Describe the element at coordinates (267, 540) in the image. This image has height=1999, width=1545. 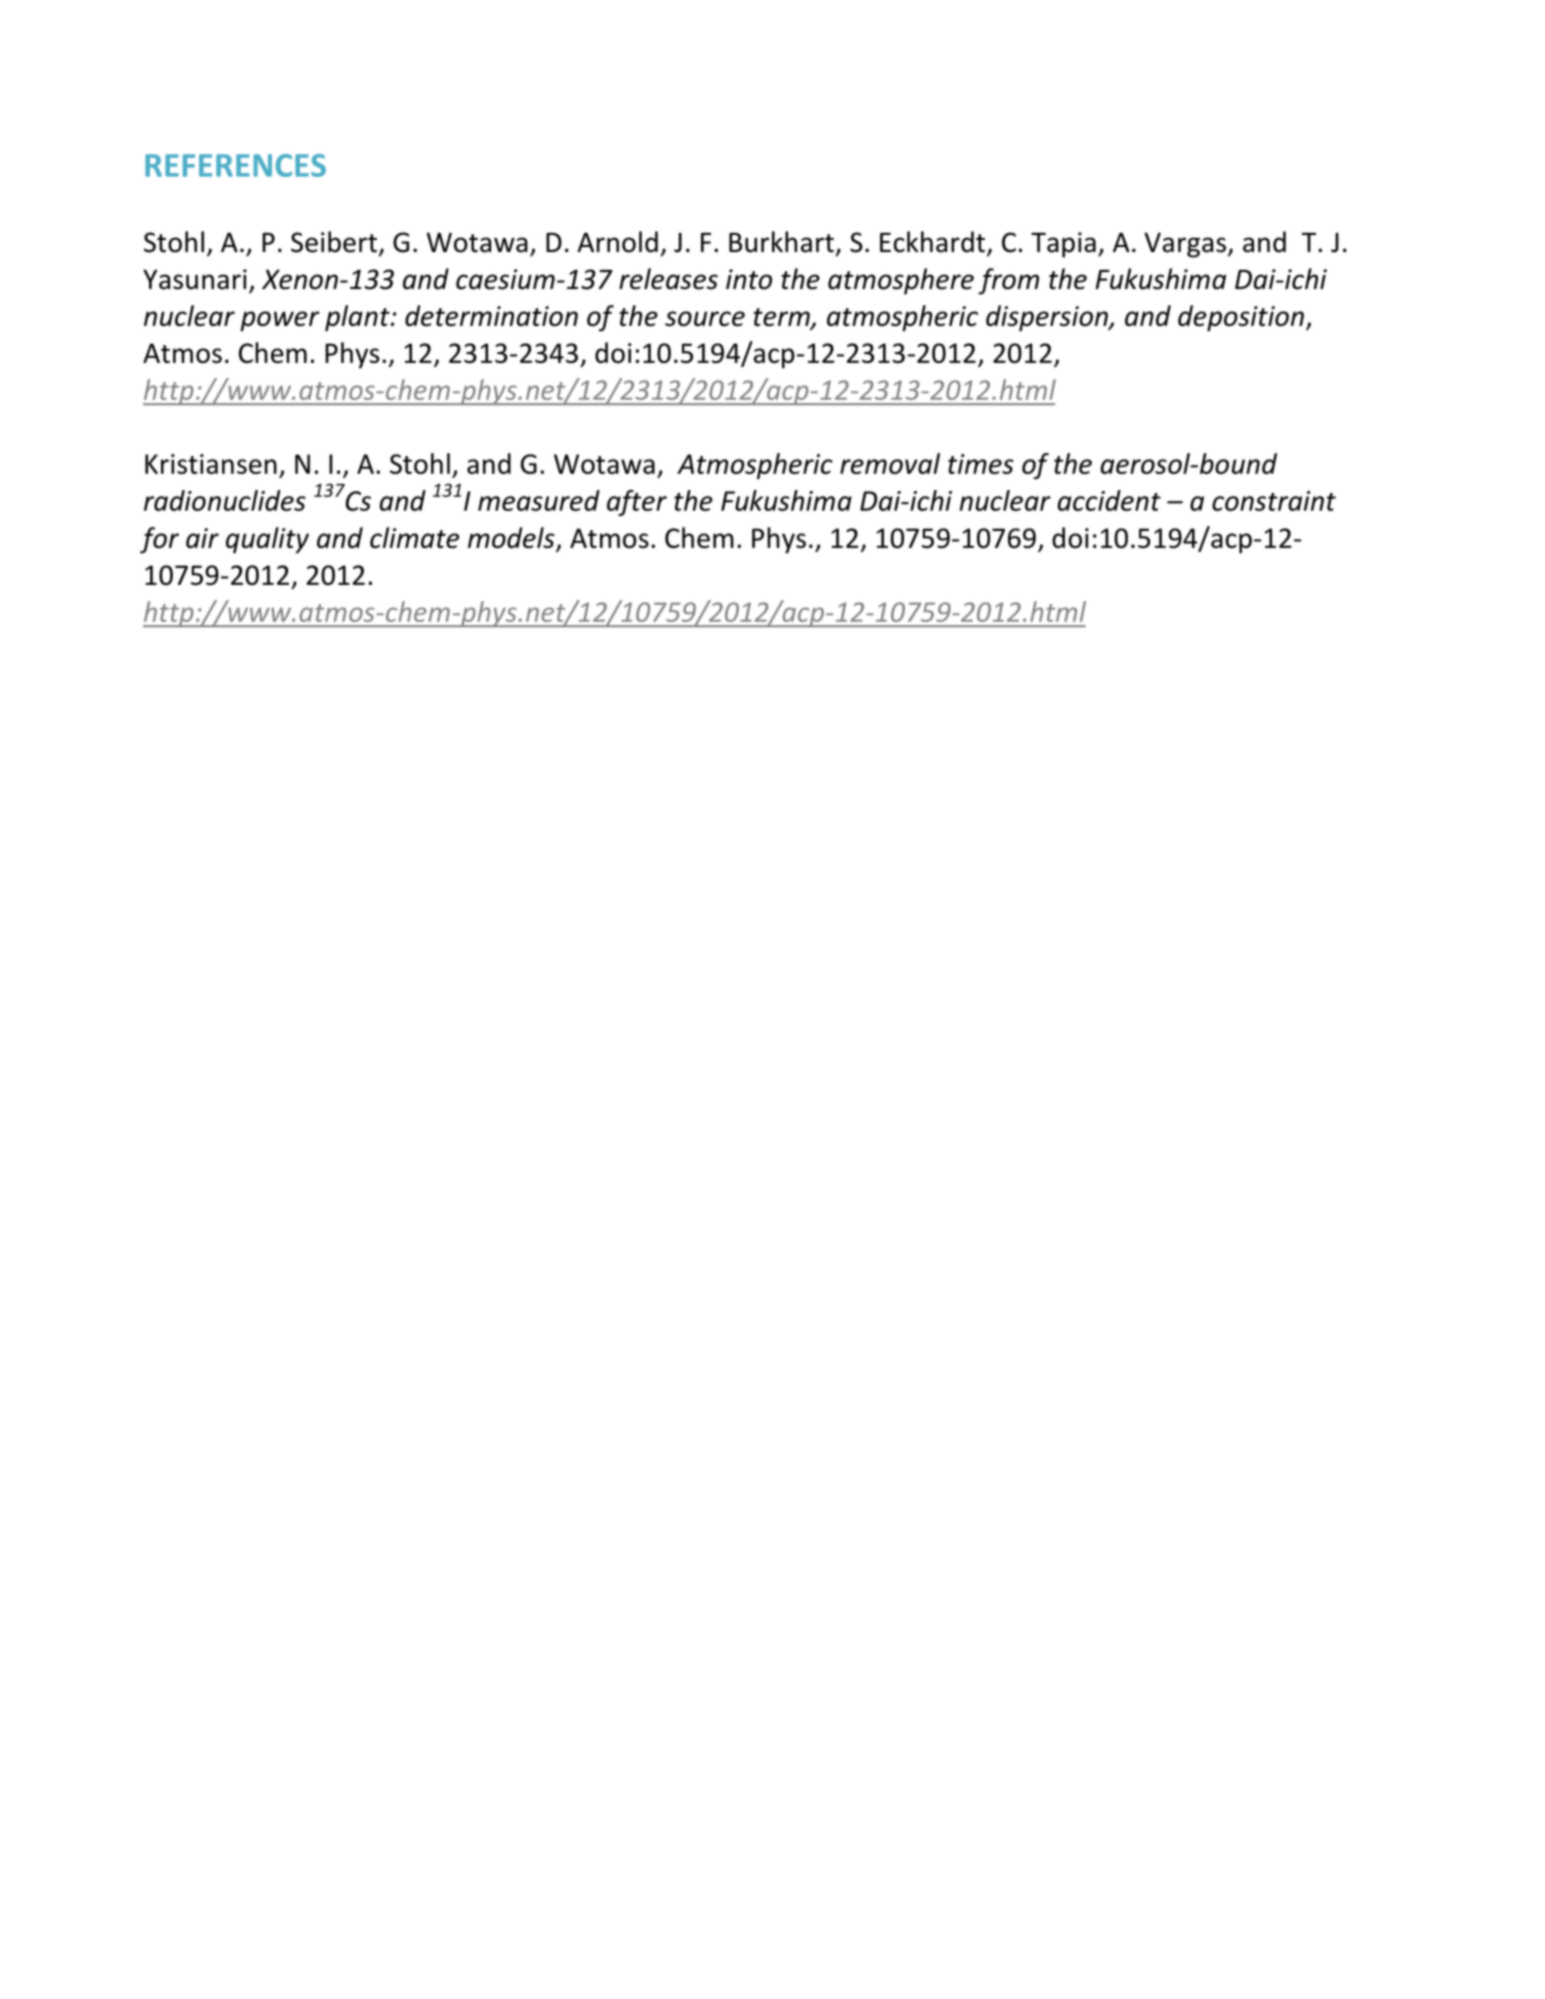
I see `quality` at that location.
